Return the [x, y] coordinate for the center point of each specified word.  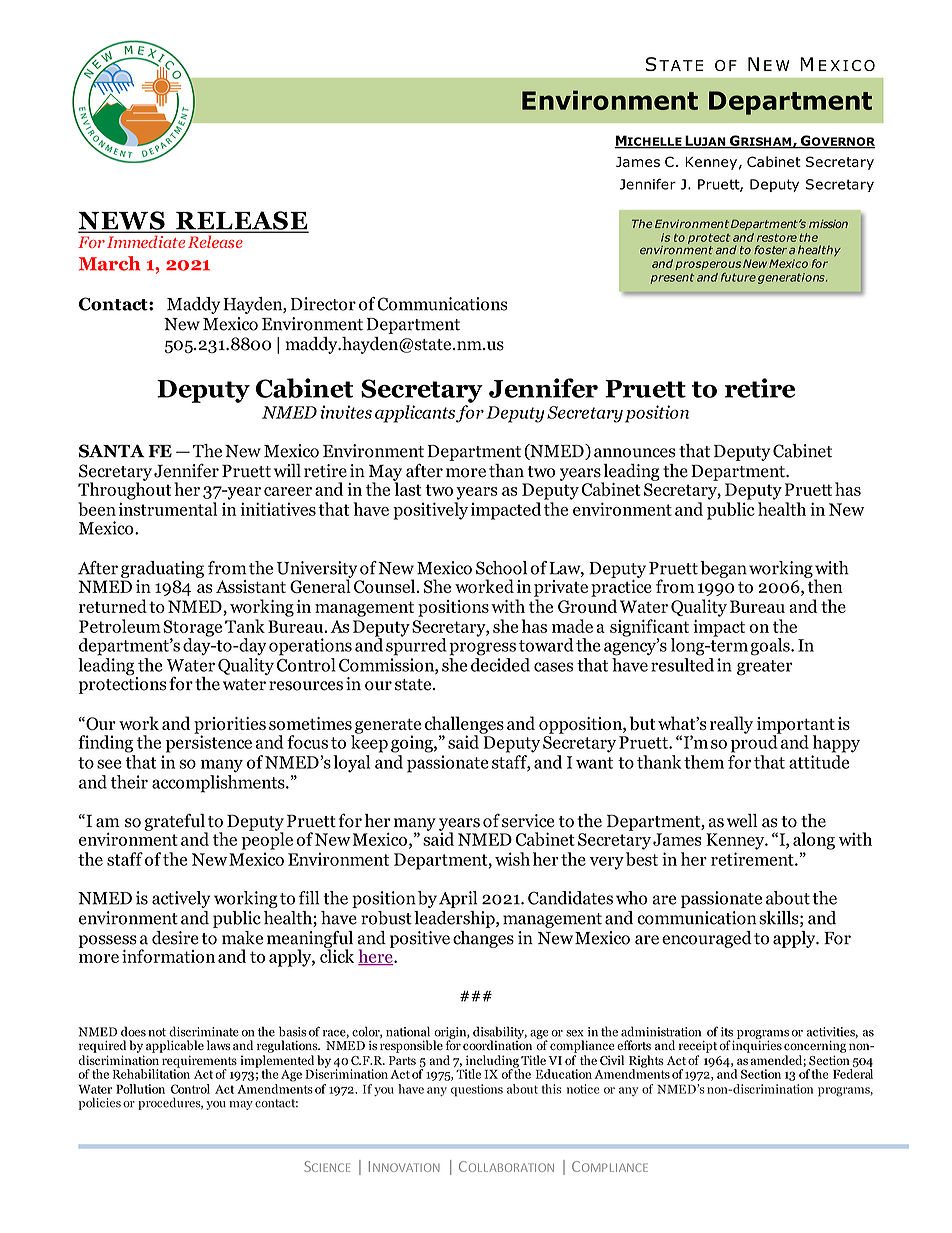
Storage [192, 629]
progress [482, 649]
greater [765, 668]
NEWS [122, 221]
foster [770, 250]
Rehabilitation [151, 1073]
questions [477, 1090]
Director [323, 304]
